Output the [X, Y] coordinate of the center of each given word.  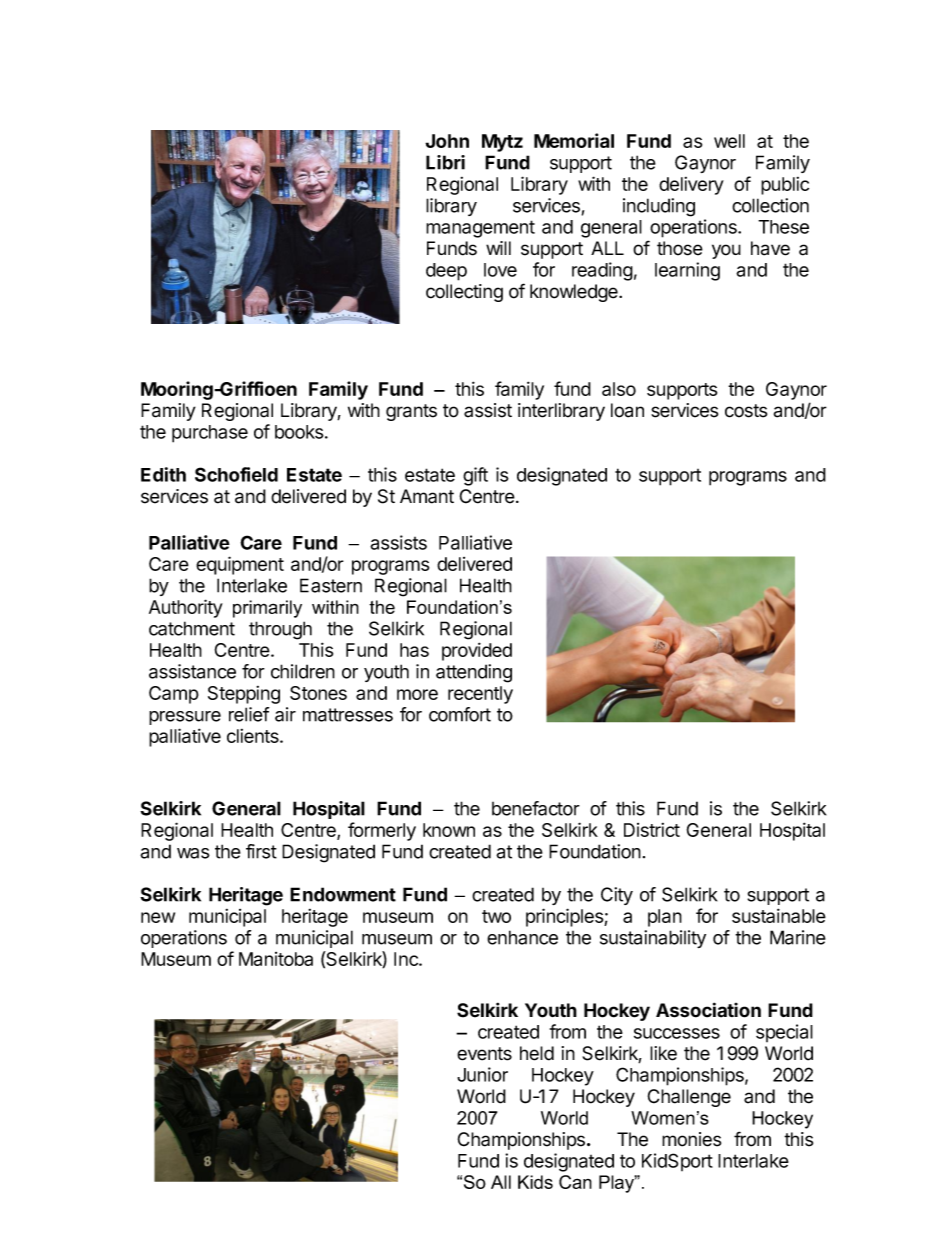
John [447, 141]
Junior [482, 1074]
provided [477, 651]
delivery [691, 186]
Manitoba [276, 959]
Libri [445, 162]
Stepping [244, 695]
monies [691, 1139]
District [652, 830]
